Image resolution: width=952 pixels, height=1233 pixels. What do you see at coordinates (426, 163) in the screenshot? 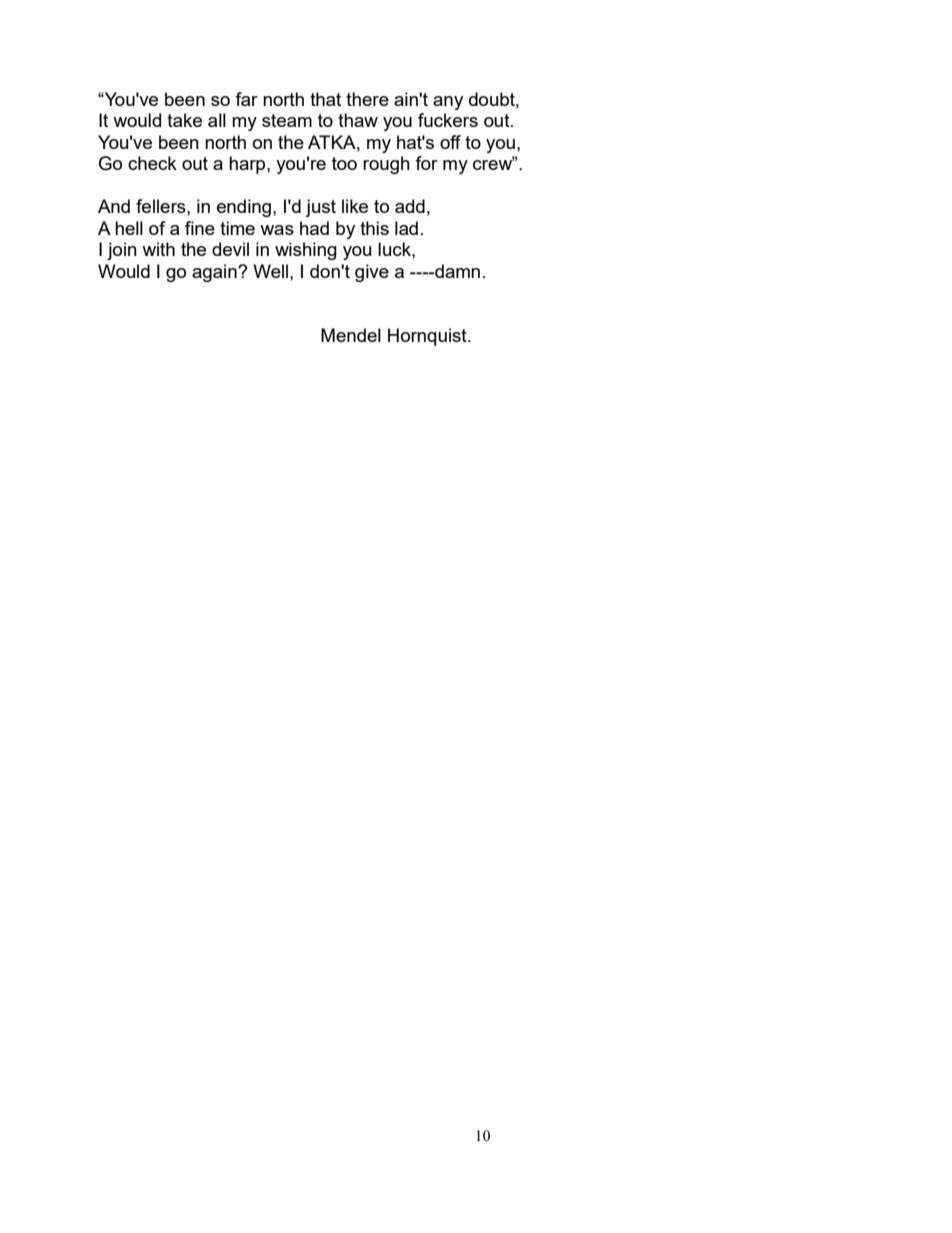
I see `for` at bounding box center [426, 163].
